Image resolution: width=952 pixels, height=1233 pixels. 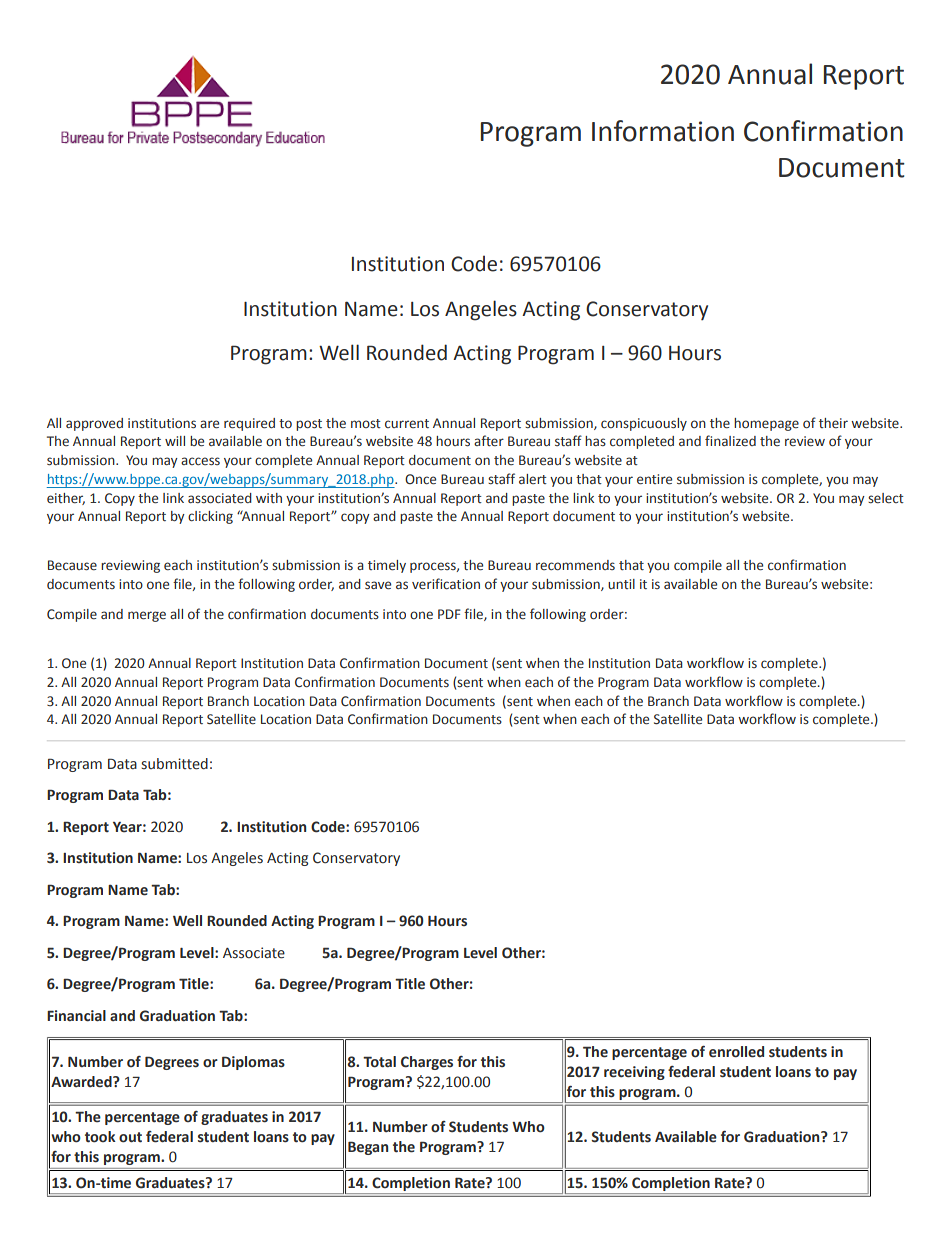 I want to click on are, so click(x=209, y=424).
